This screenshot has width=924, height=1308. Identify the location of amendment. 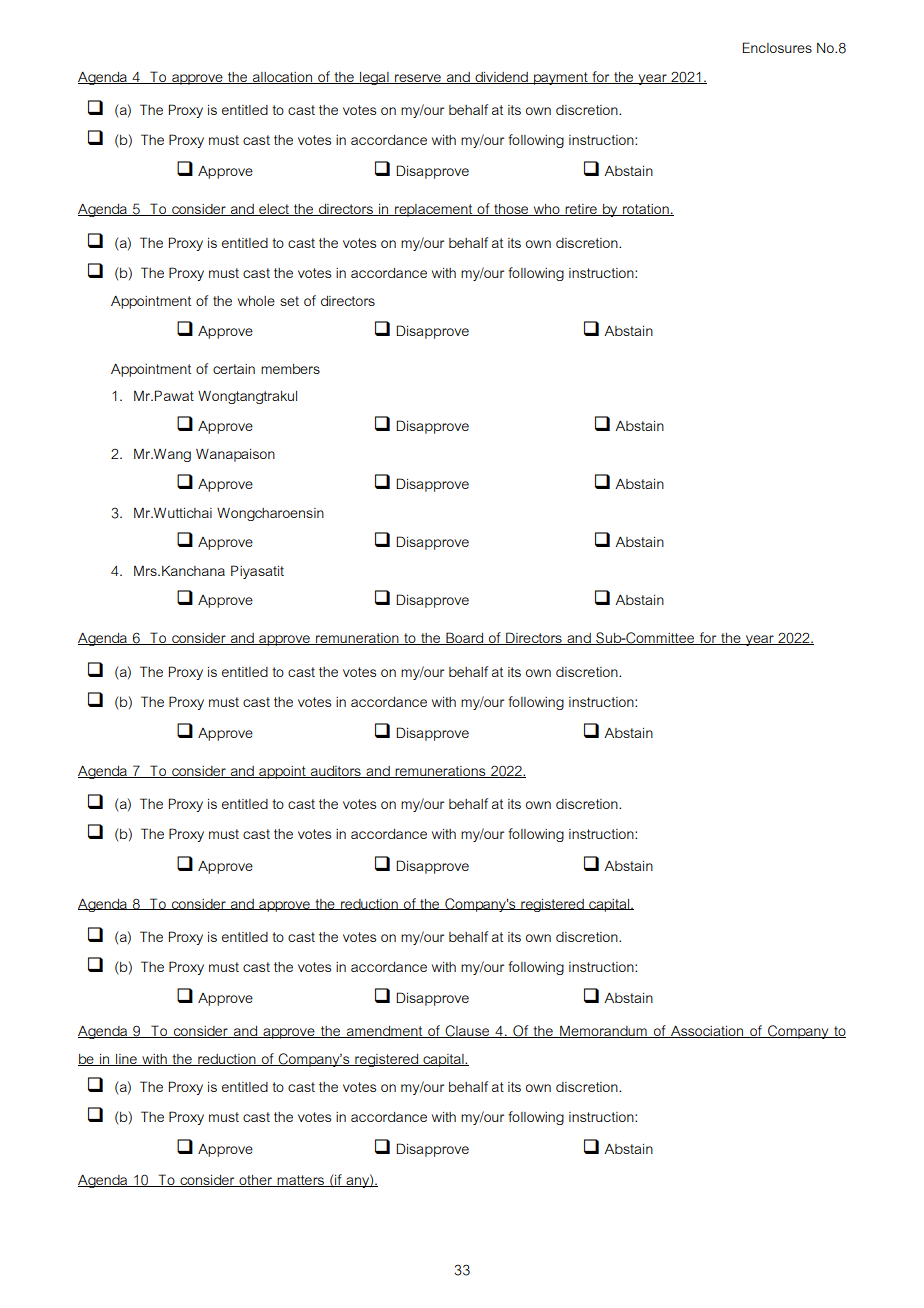
(385, 1032).
